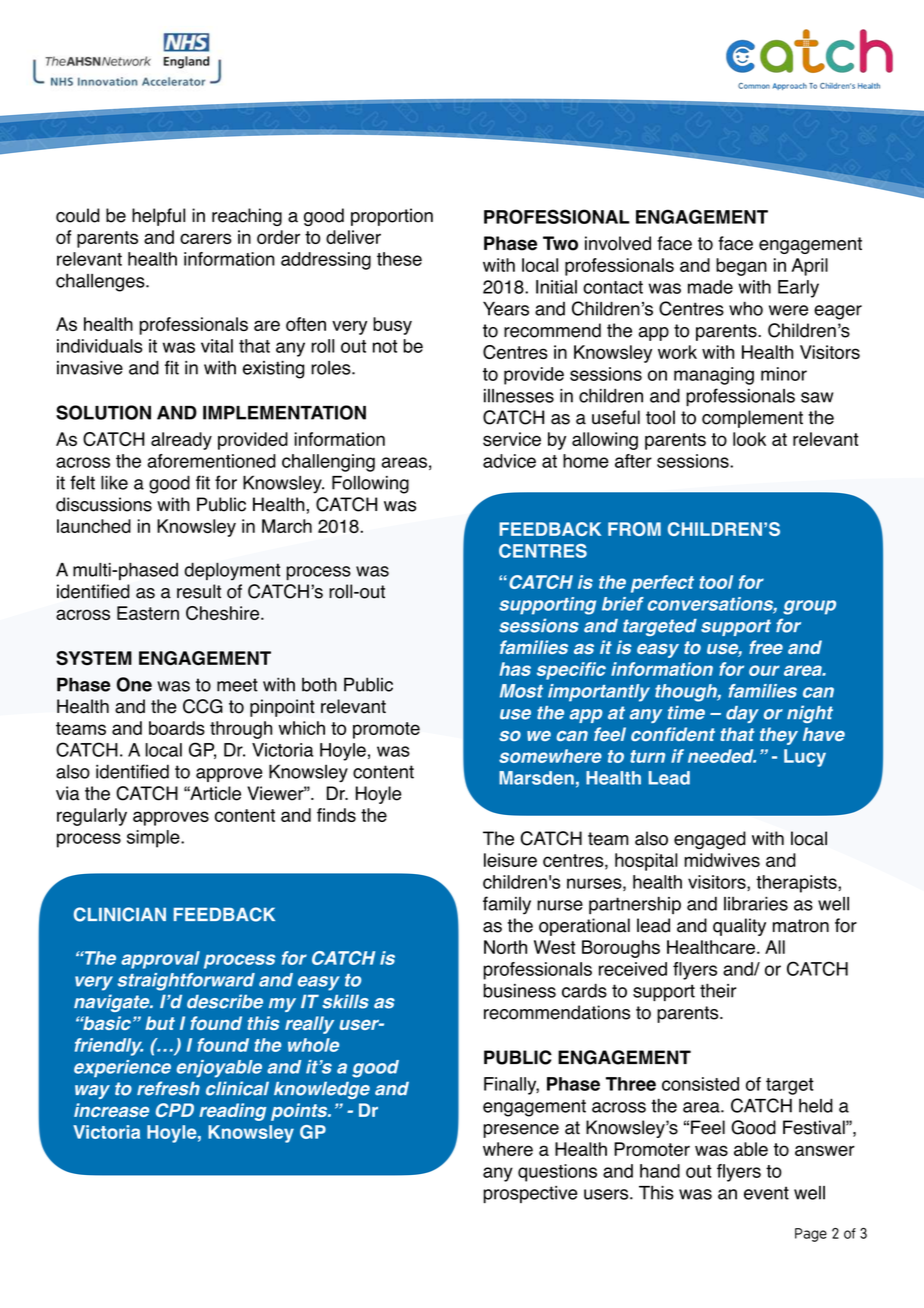  Describe the element at coordinates (175, 1110) in the document. I see `CPD` at that location.
